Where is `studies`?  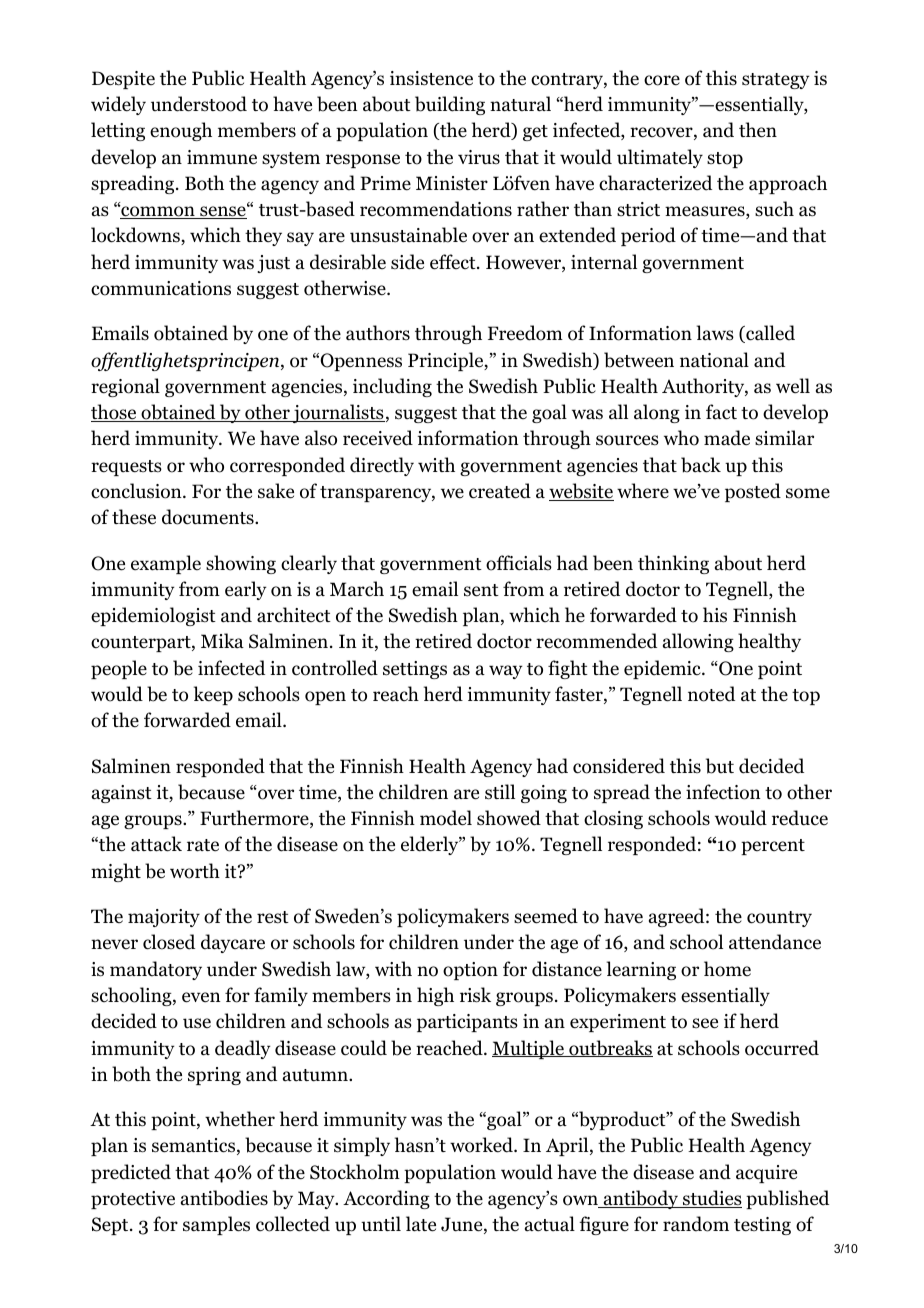
studies is located at coordinates (711, 1199).
